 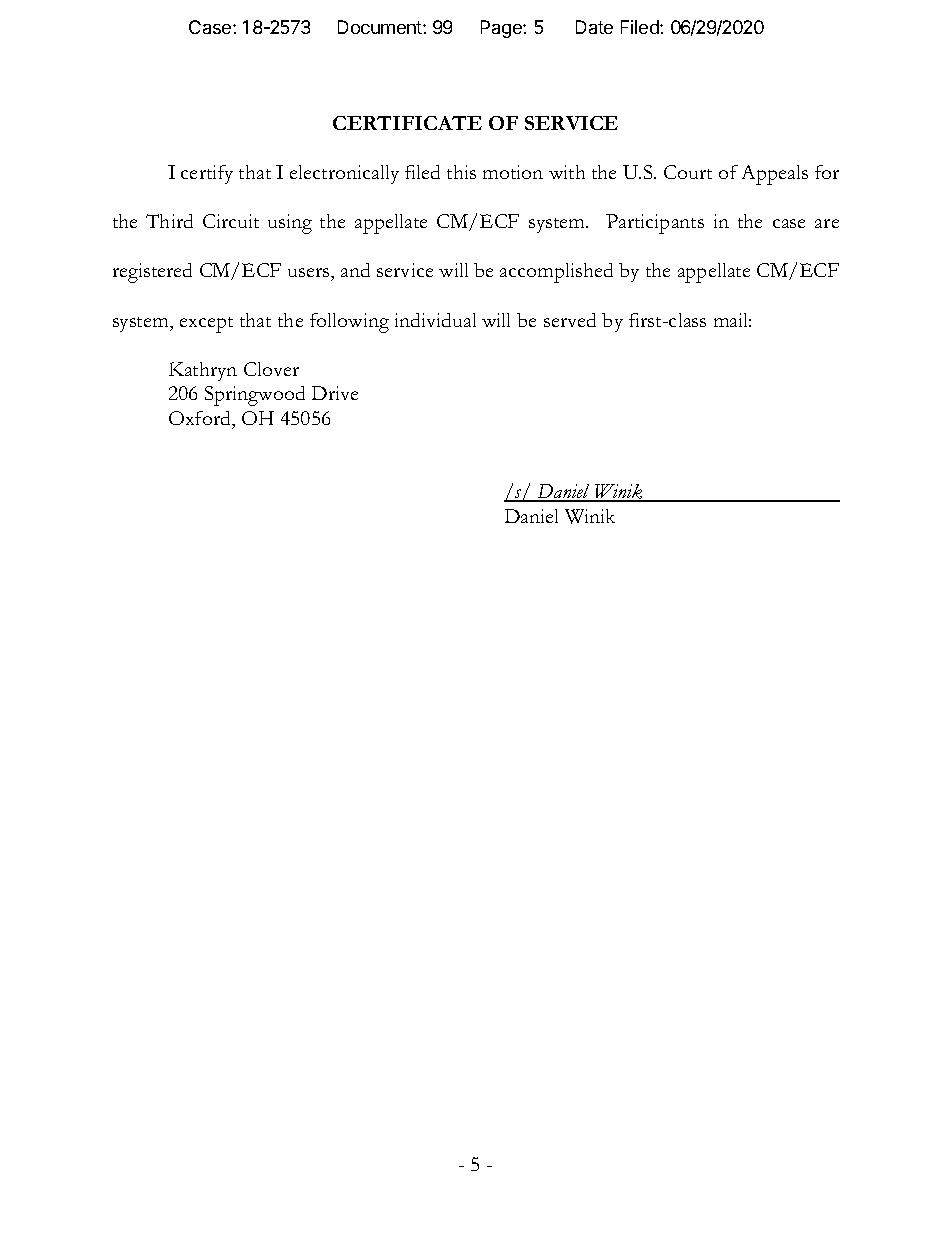 What do you see at coordinates (655, 224) in the screenshot?
I see `Participants` at bounding box center [655, 224].
